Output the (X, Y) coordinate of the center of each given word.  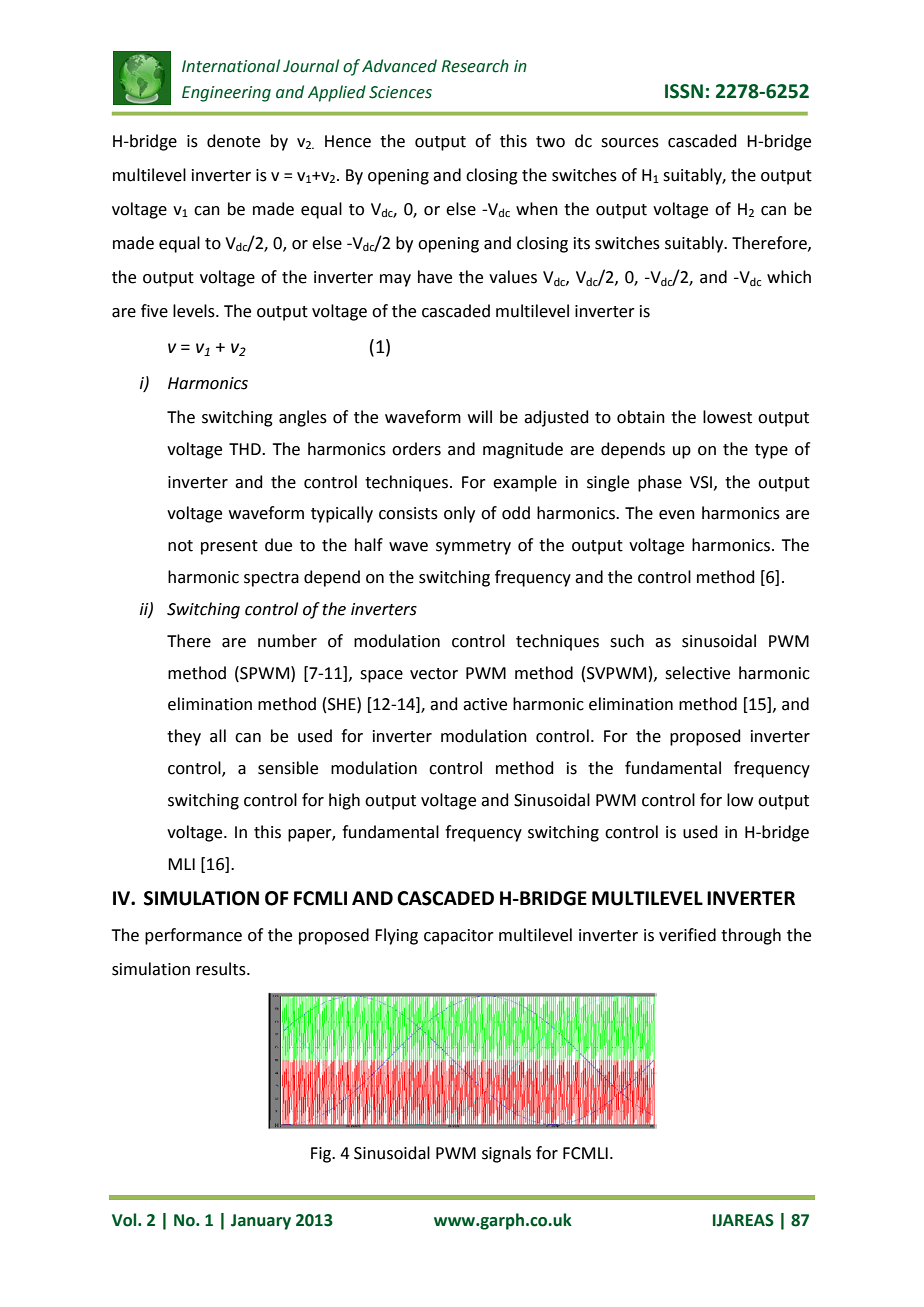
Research (475, 66)
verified (687, 935)
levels (195, 311)
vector (434, 674)
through (751, 936)
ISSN (684, 91)
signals (506, 1154)
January (261, 1222)
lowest (727, 417)
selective (697, 673)
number (287, 641)
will (480, 416)
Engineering (226, 94)
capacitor (459, 937)
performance (193, 936)
